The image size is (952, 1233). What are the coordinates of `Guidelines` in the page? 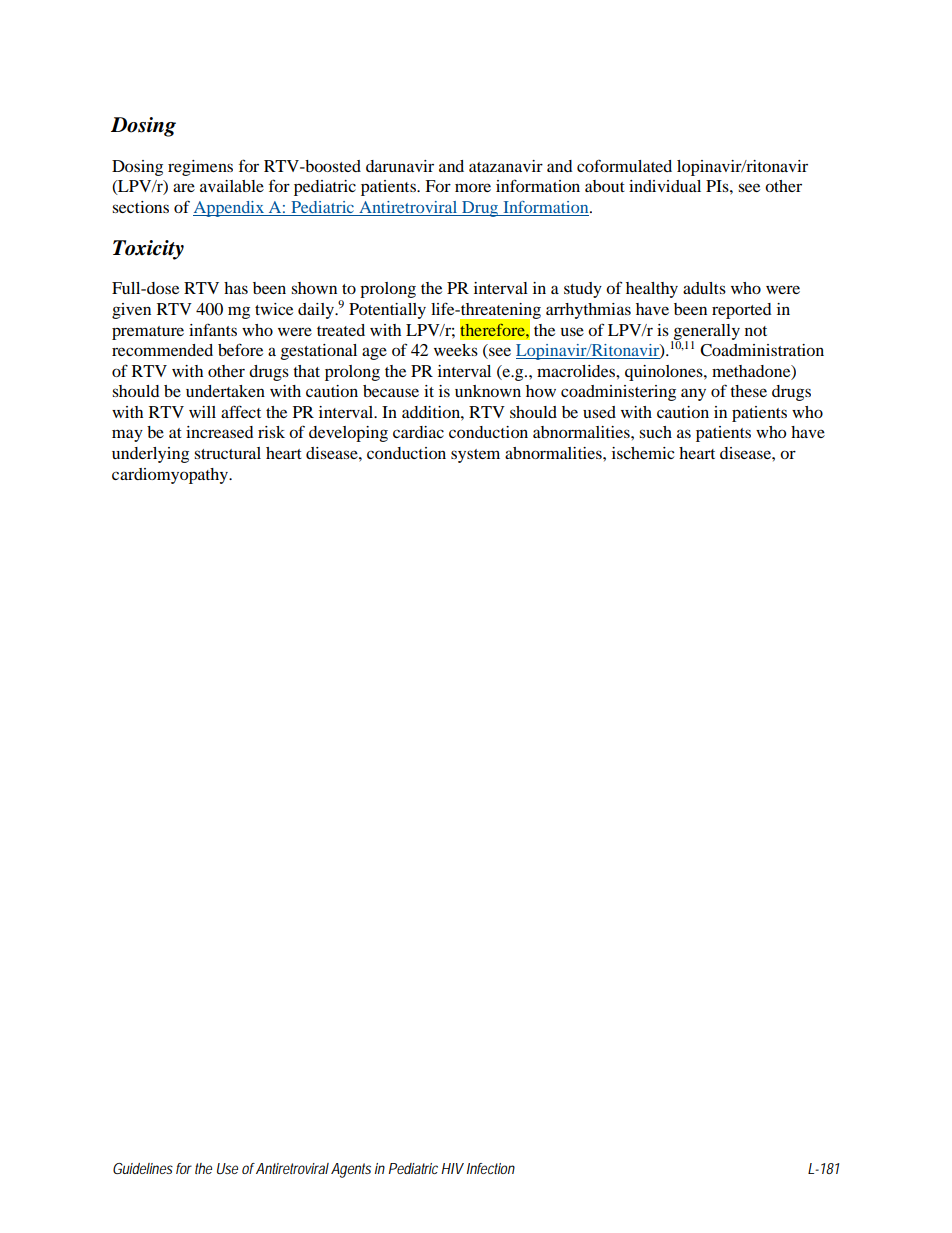 It's located at (143, 1168).
